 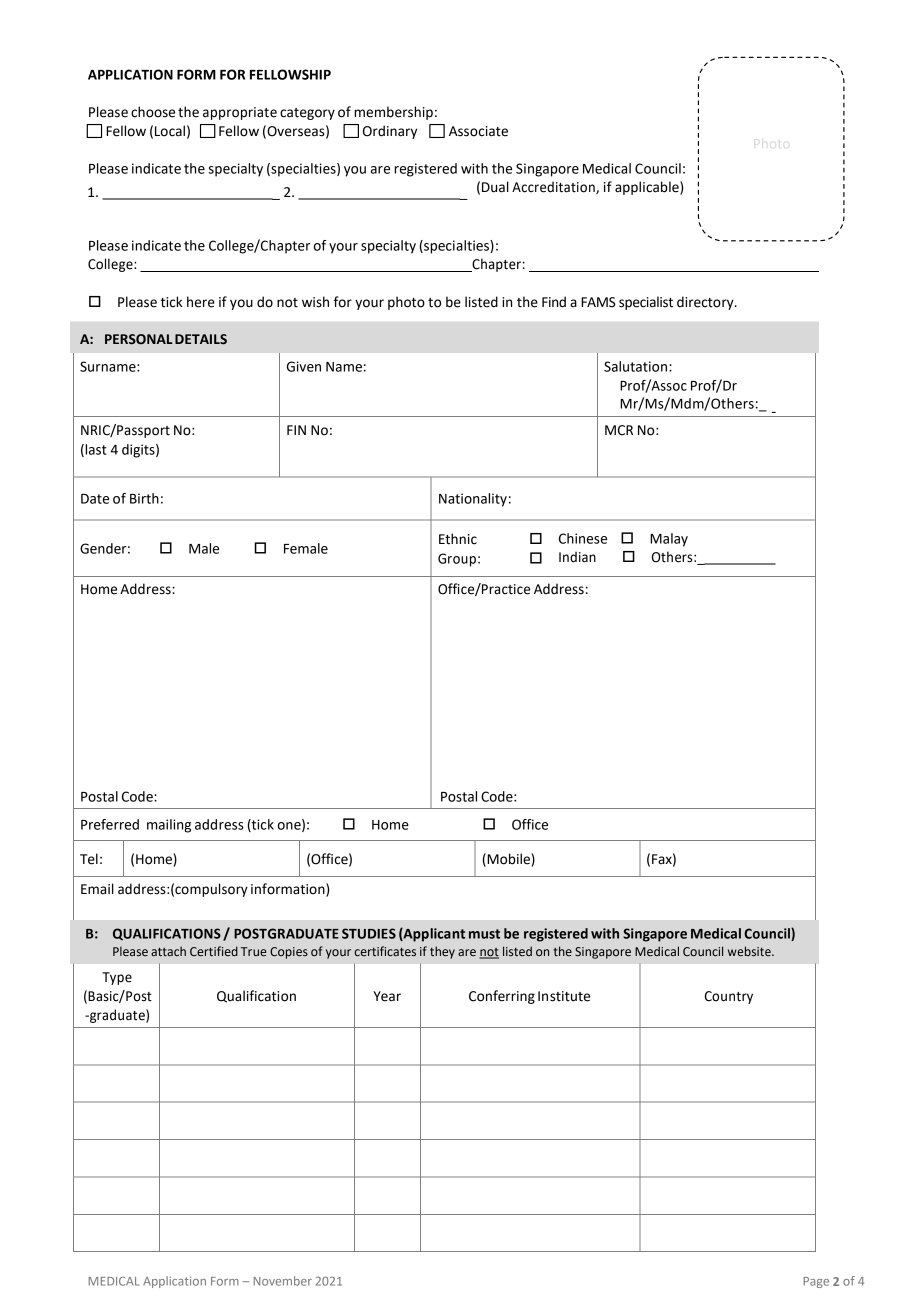 What do you see at coordinates (816, 1282) in the screenshot?
I see `Page` at bounding box center [816, 1282].
